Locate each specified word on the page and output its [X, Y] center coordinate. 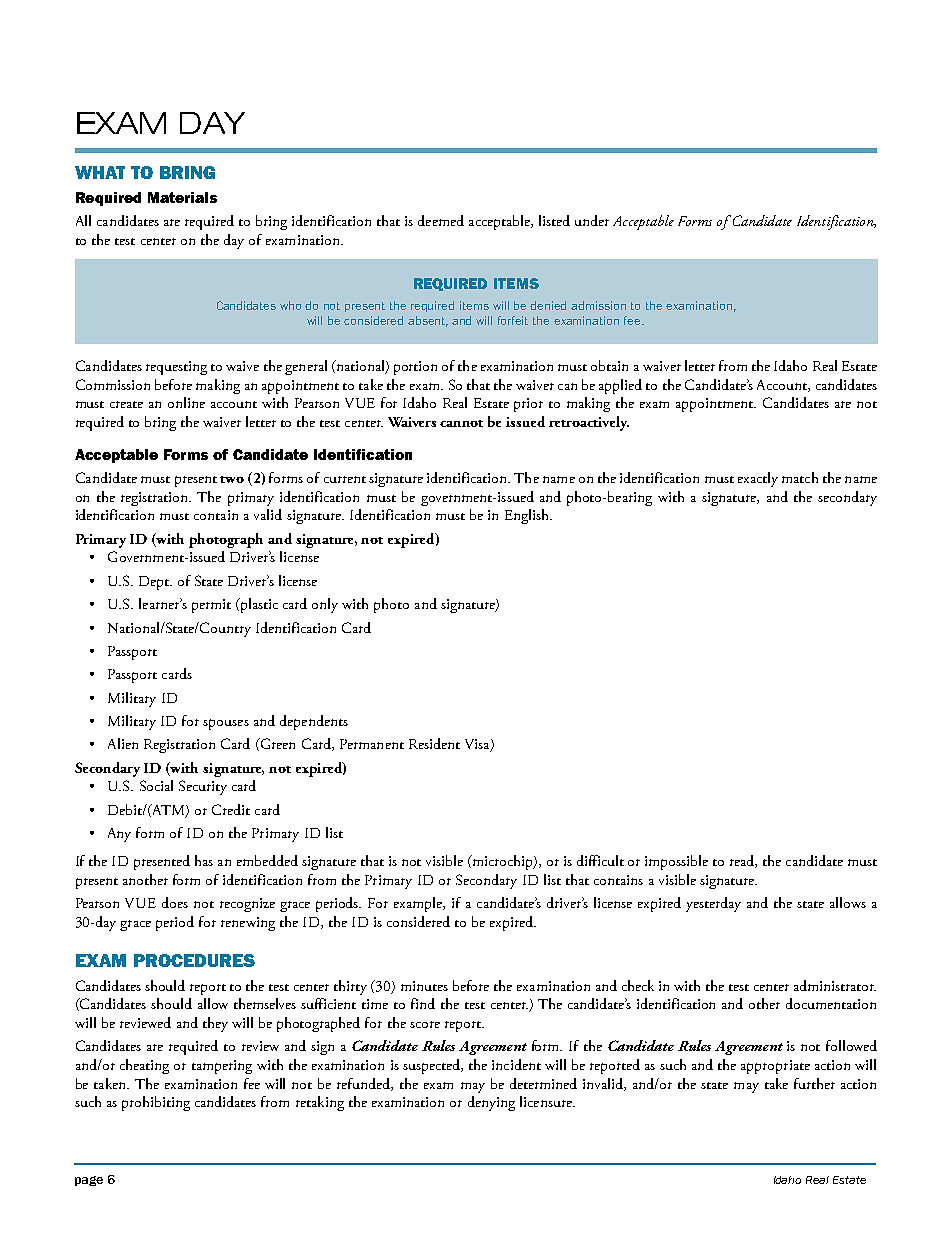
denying [491, 1103]
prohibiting [156, 1103]
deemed [441, 220]
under [592, 220]
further [814, 1083]
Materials [182, 197]
